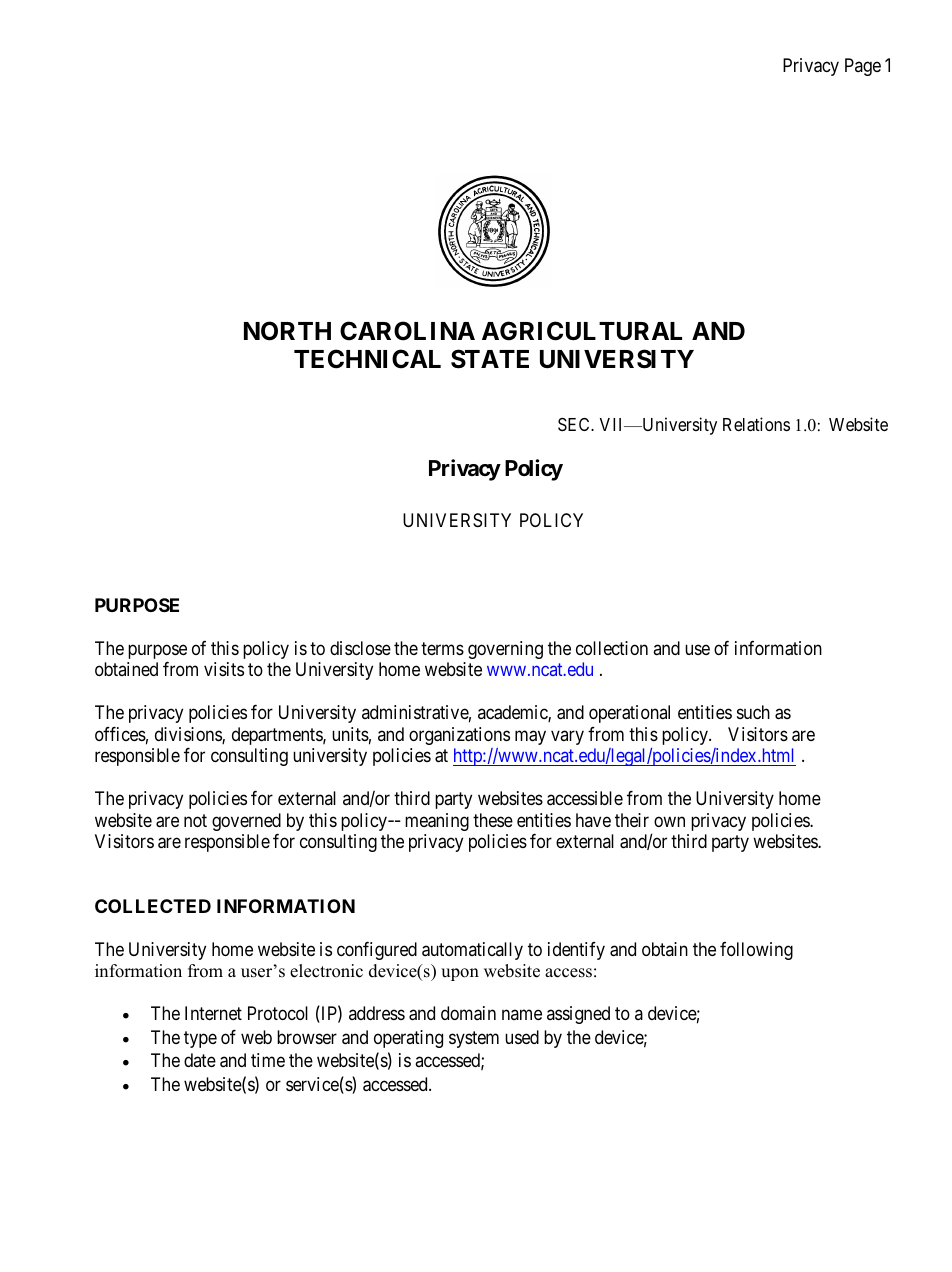  I want to click on NORTH, so click(287, 331).
